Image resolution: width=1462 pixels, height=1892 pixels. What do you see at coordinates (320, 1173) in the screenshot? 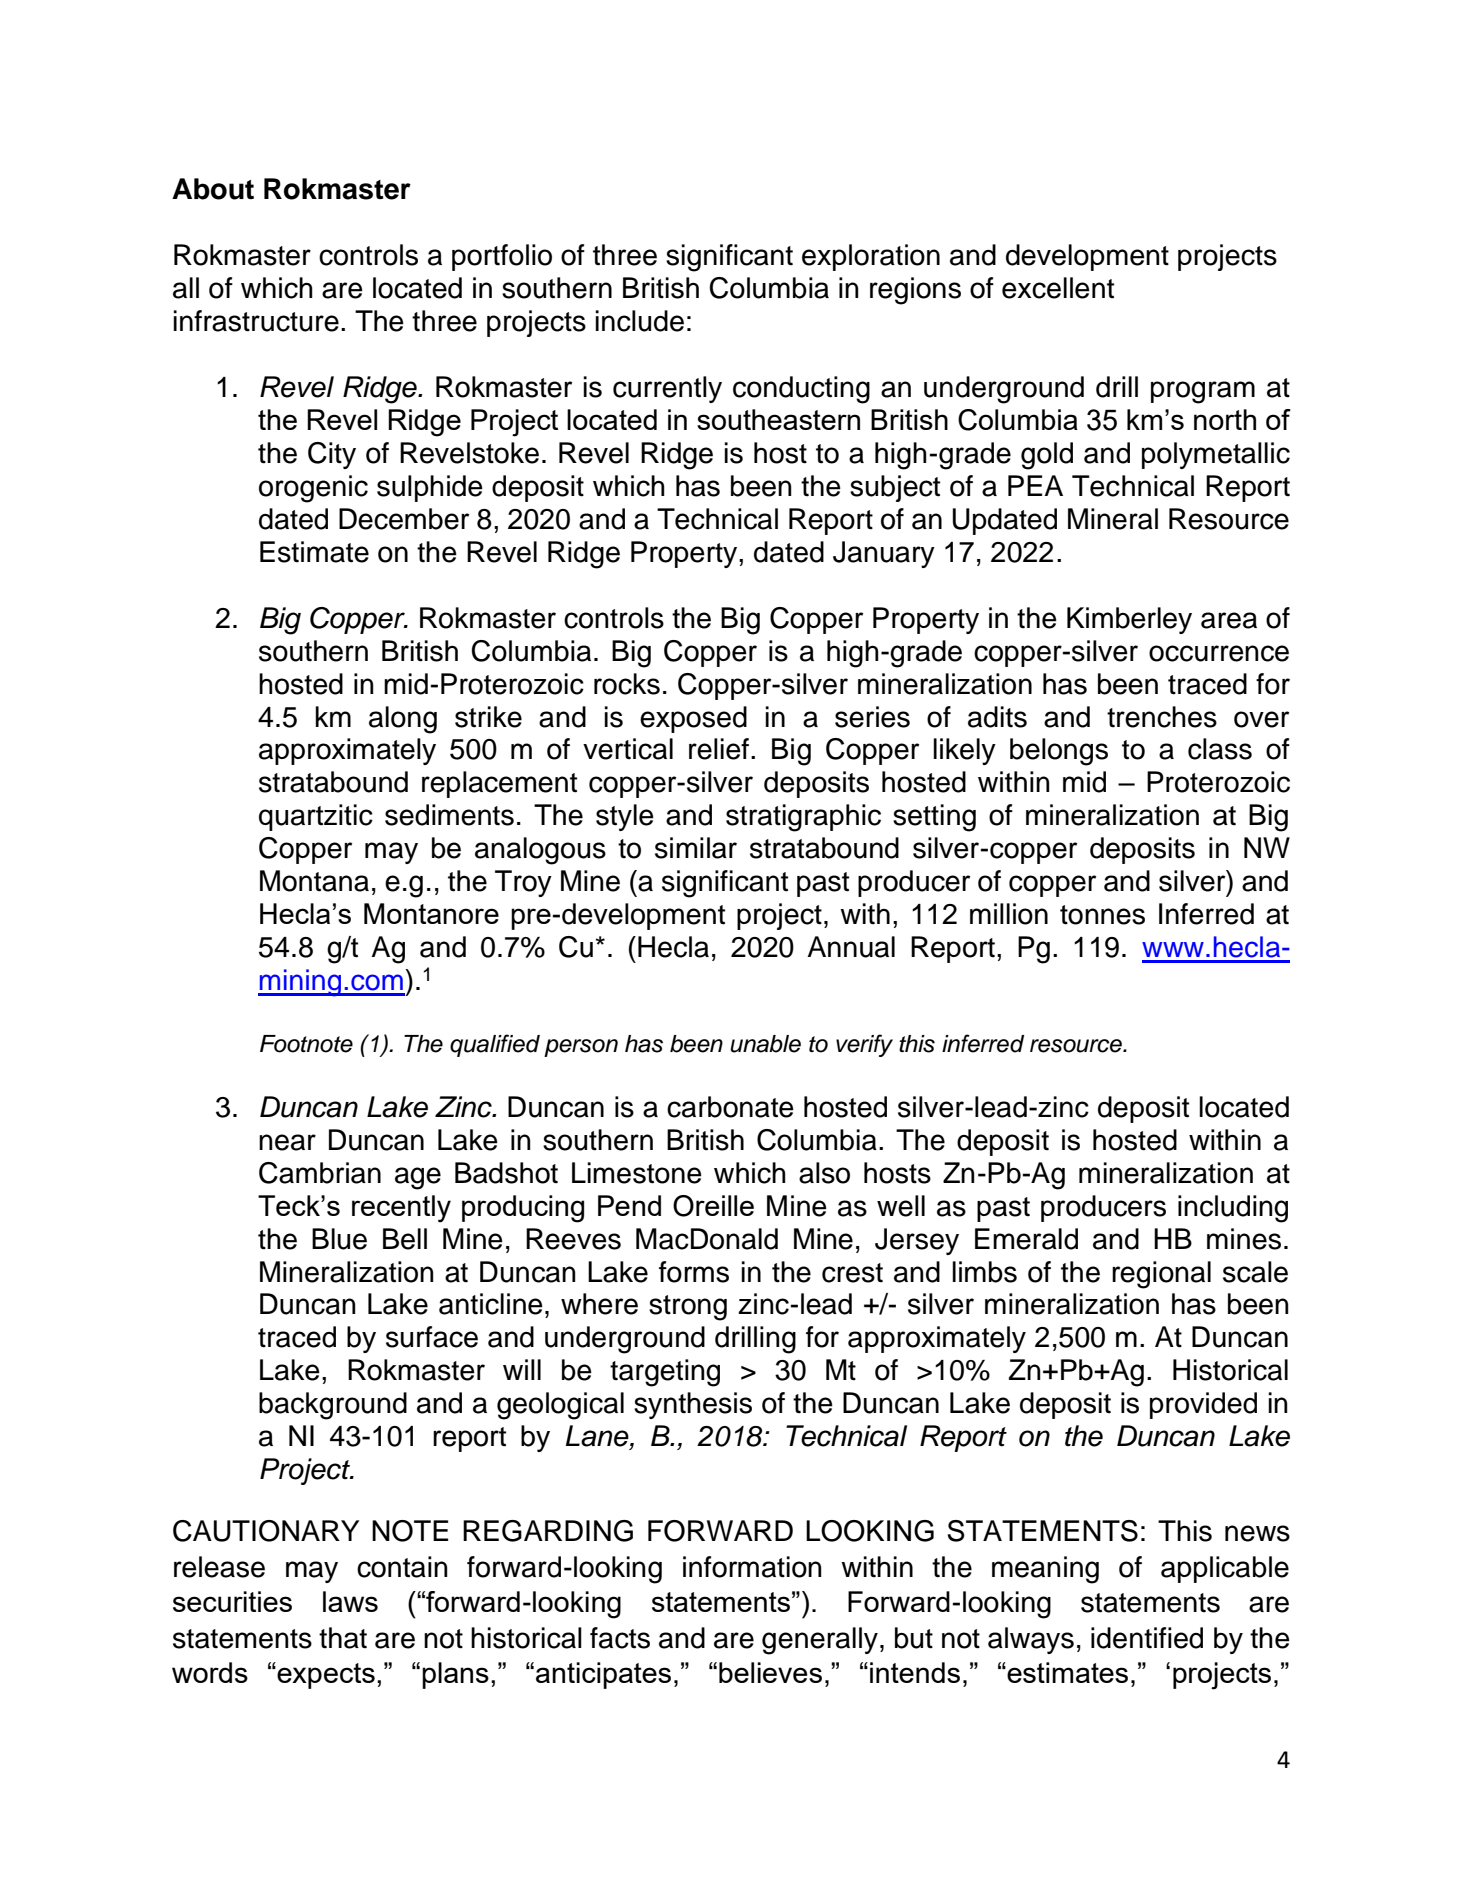
I see `Cambrian` at bounding box center [320, 1173].
